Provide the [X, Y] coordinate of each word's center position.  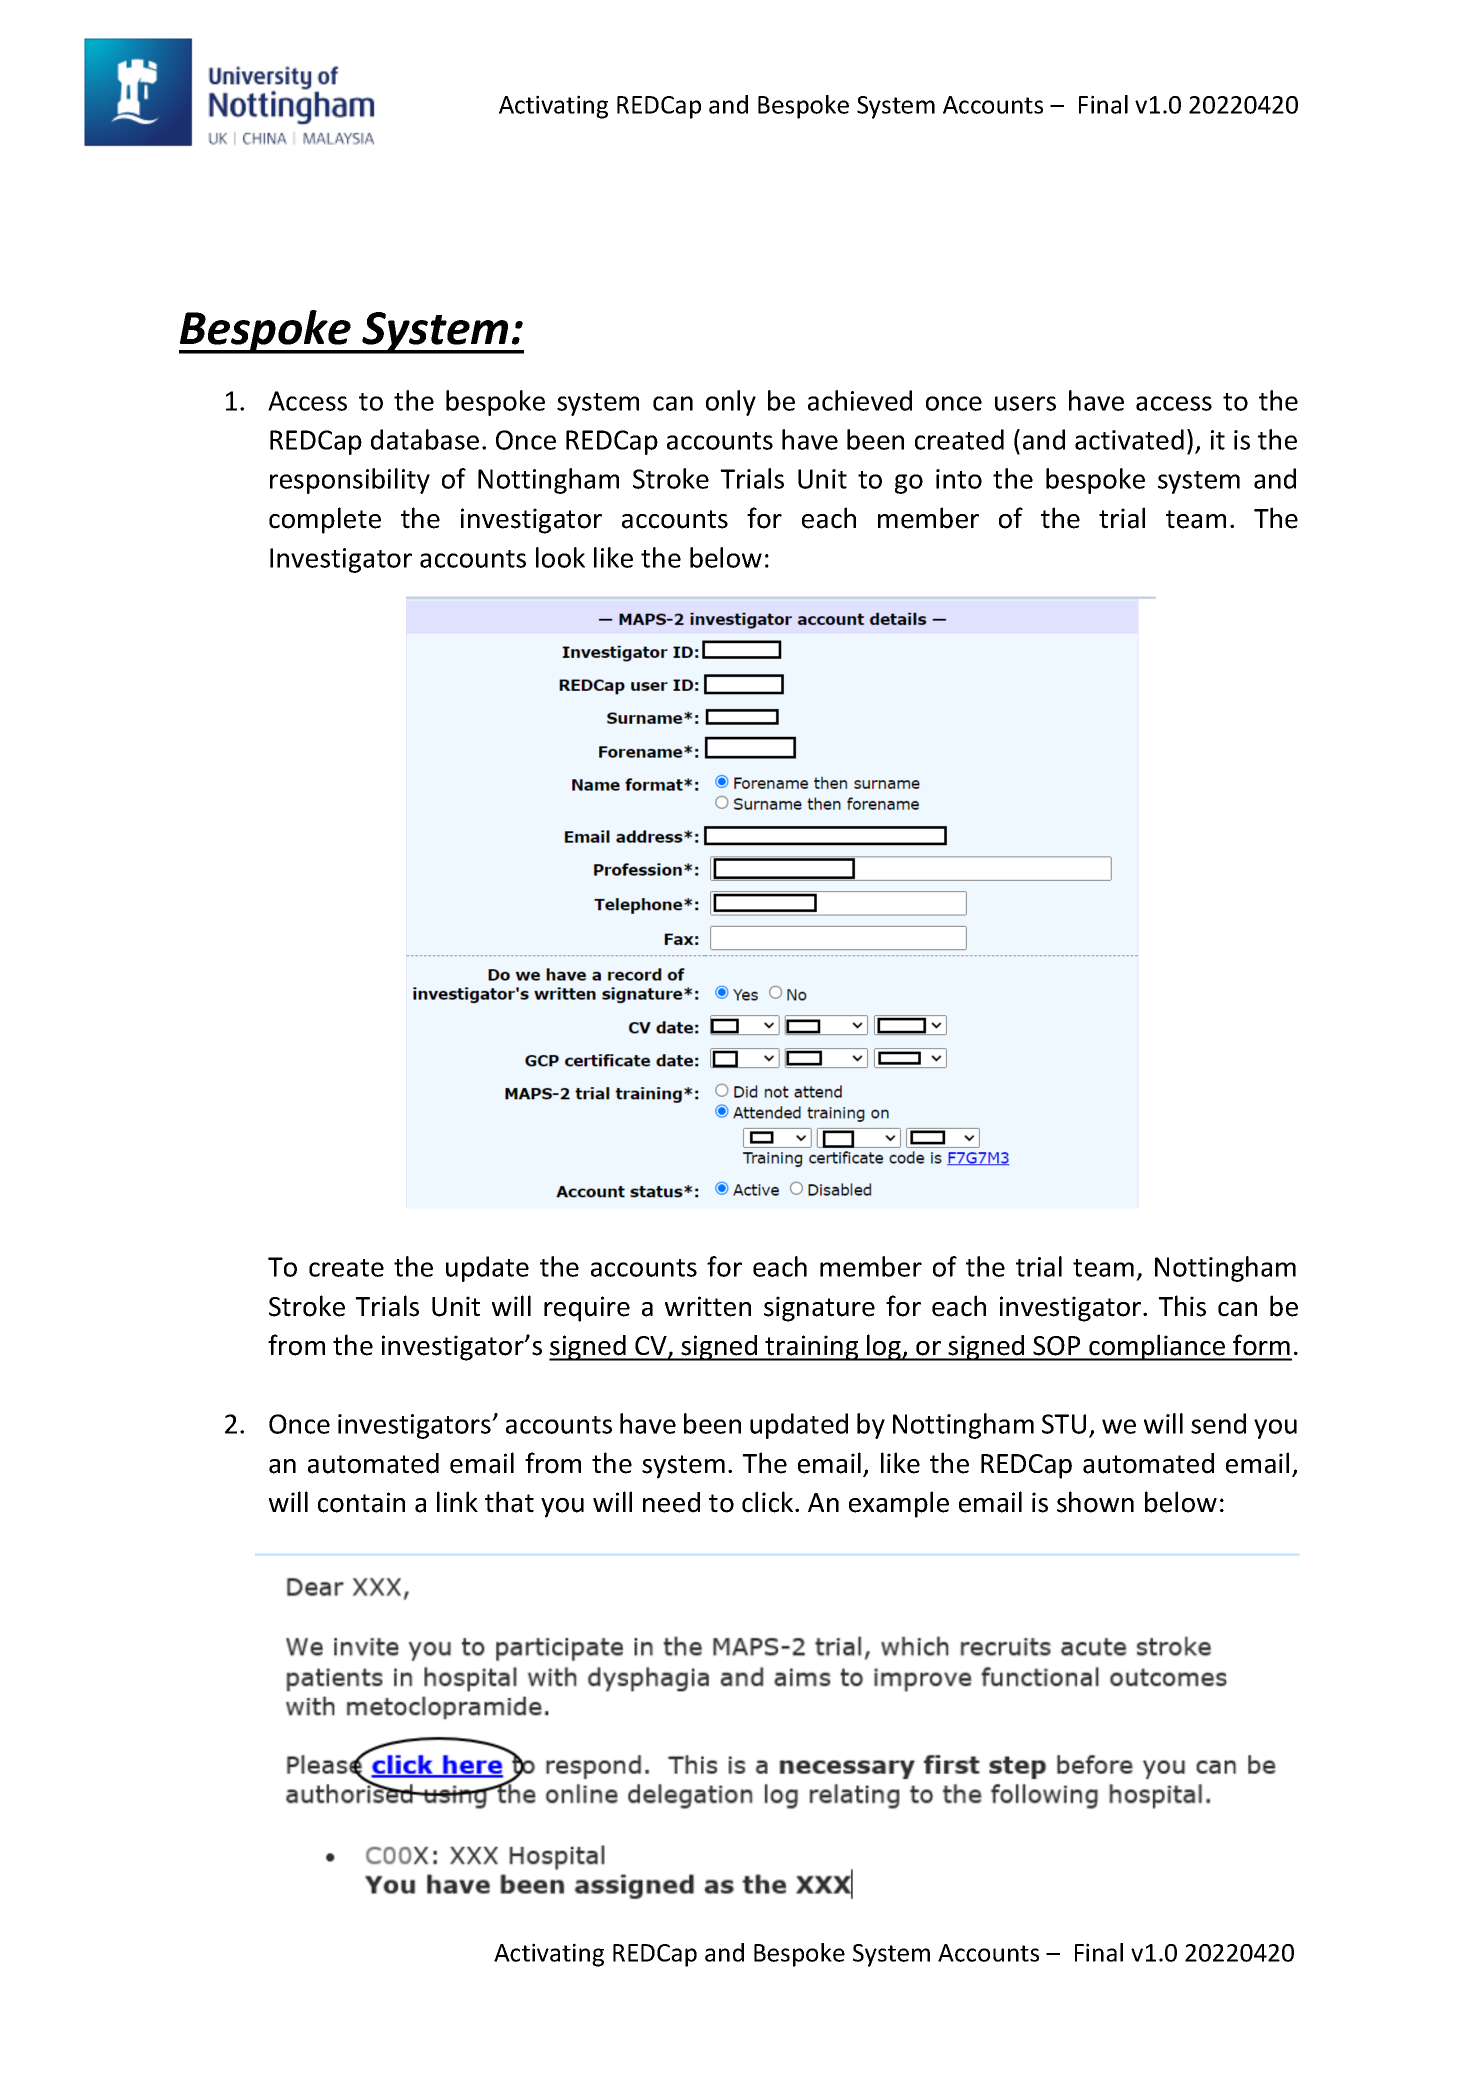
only [731, 403]
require [587, 1309]
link [457, 1501]
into [959, 479]
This [1182, 1306]
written [708, 1306]
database [425, 439]
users [1025, 403]
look [560, 557]
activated [1129, 439]
